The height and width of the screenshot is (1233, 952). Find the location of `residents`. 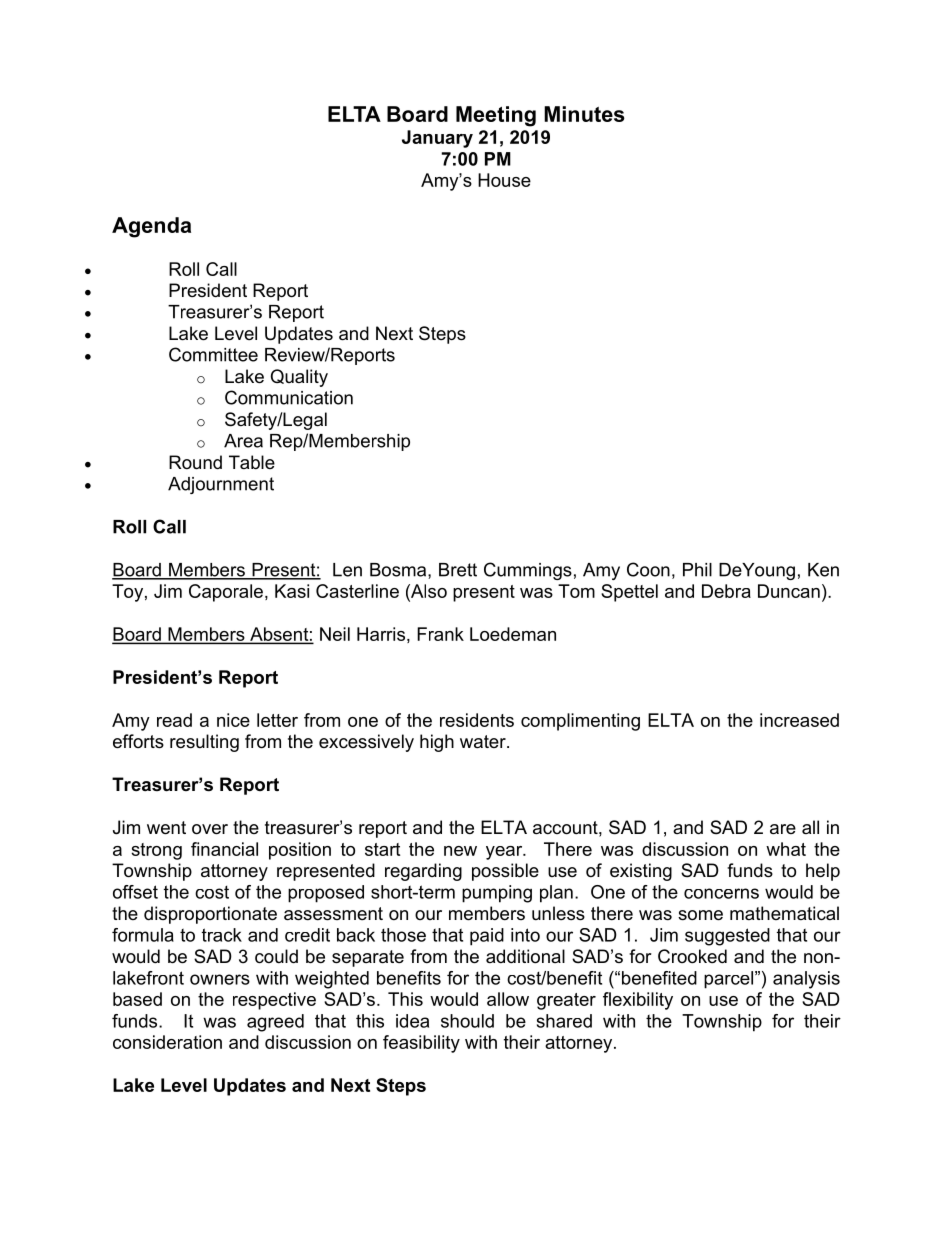

residents is located at coordinates (477, 720).
